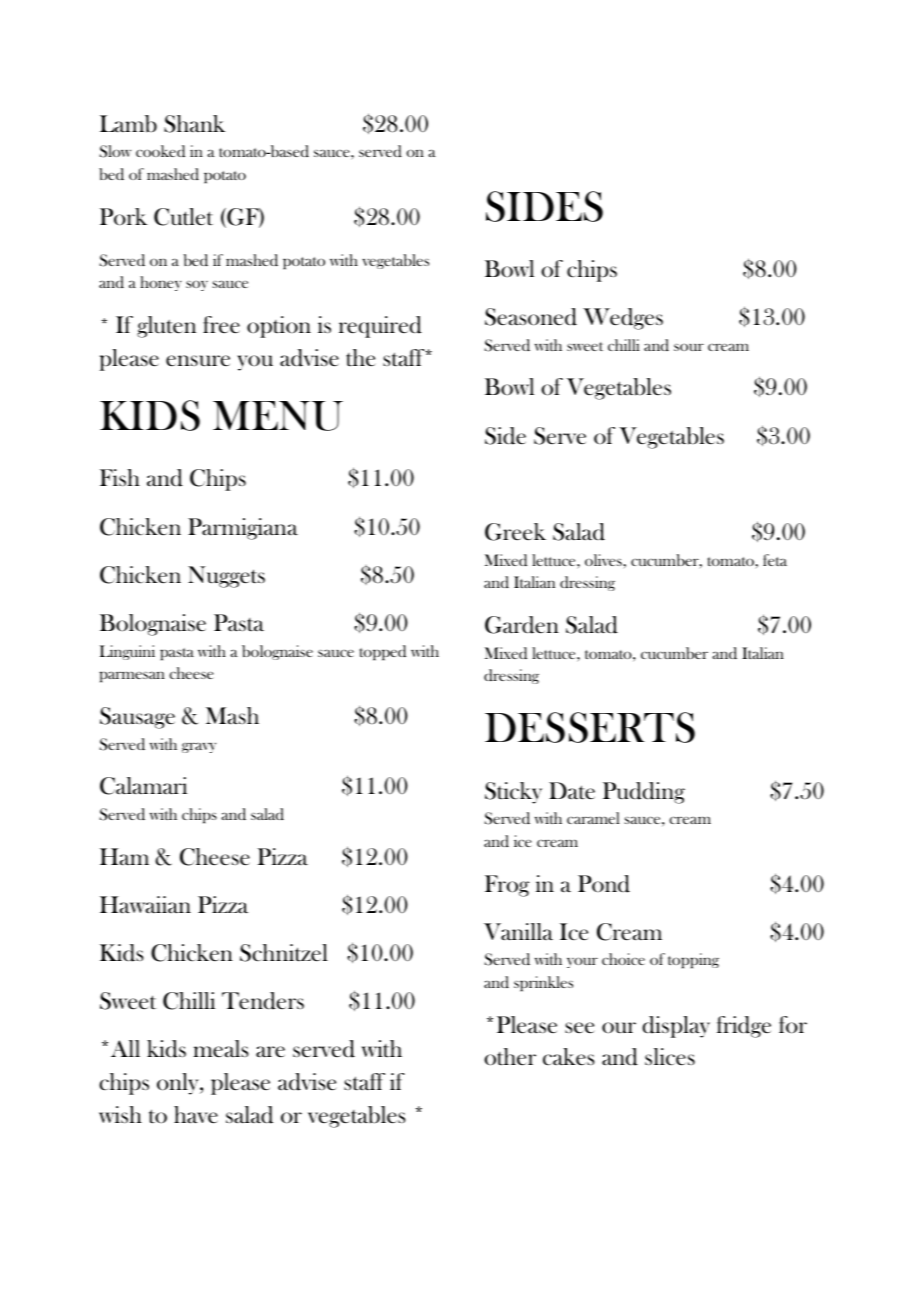 The image size is (924, 1308). What do you see at coordinates (775, 560) in the image?
I see `feta` at bounding box center [775, 560].
